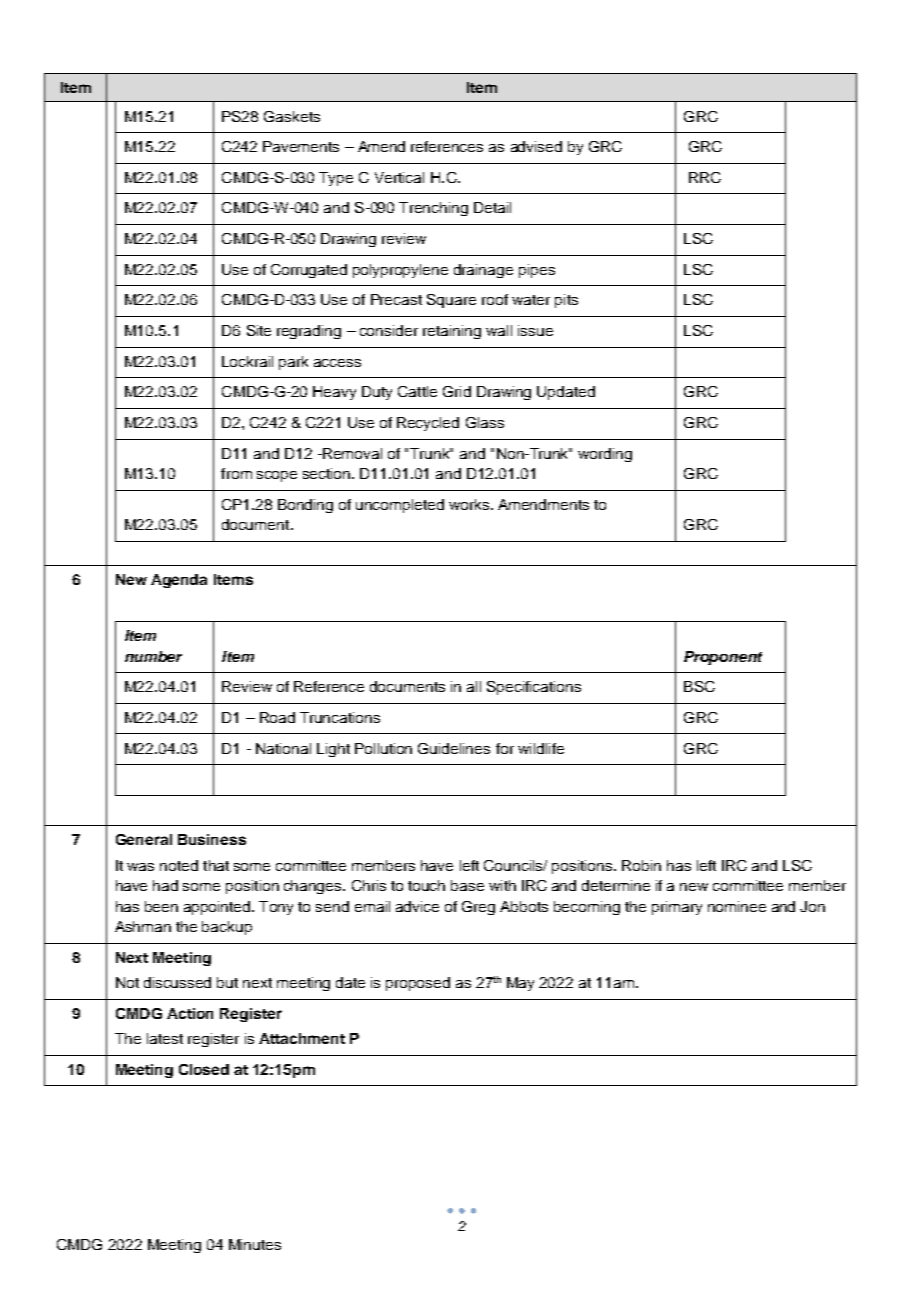  I want to click on wording, so click(605, 455).
